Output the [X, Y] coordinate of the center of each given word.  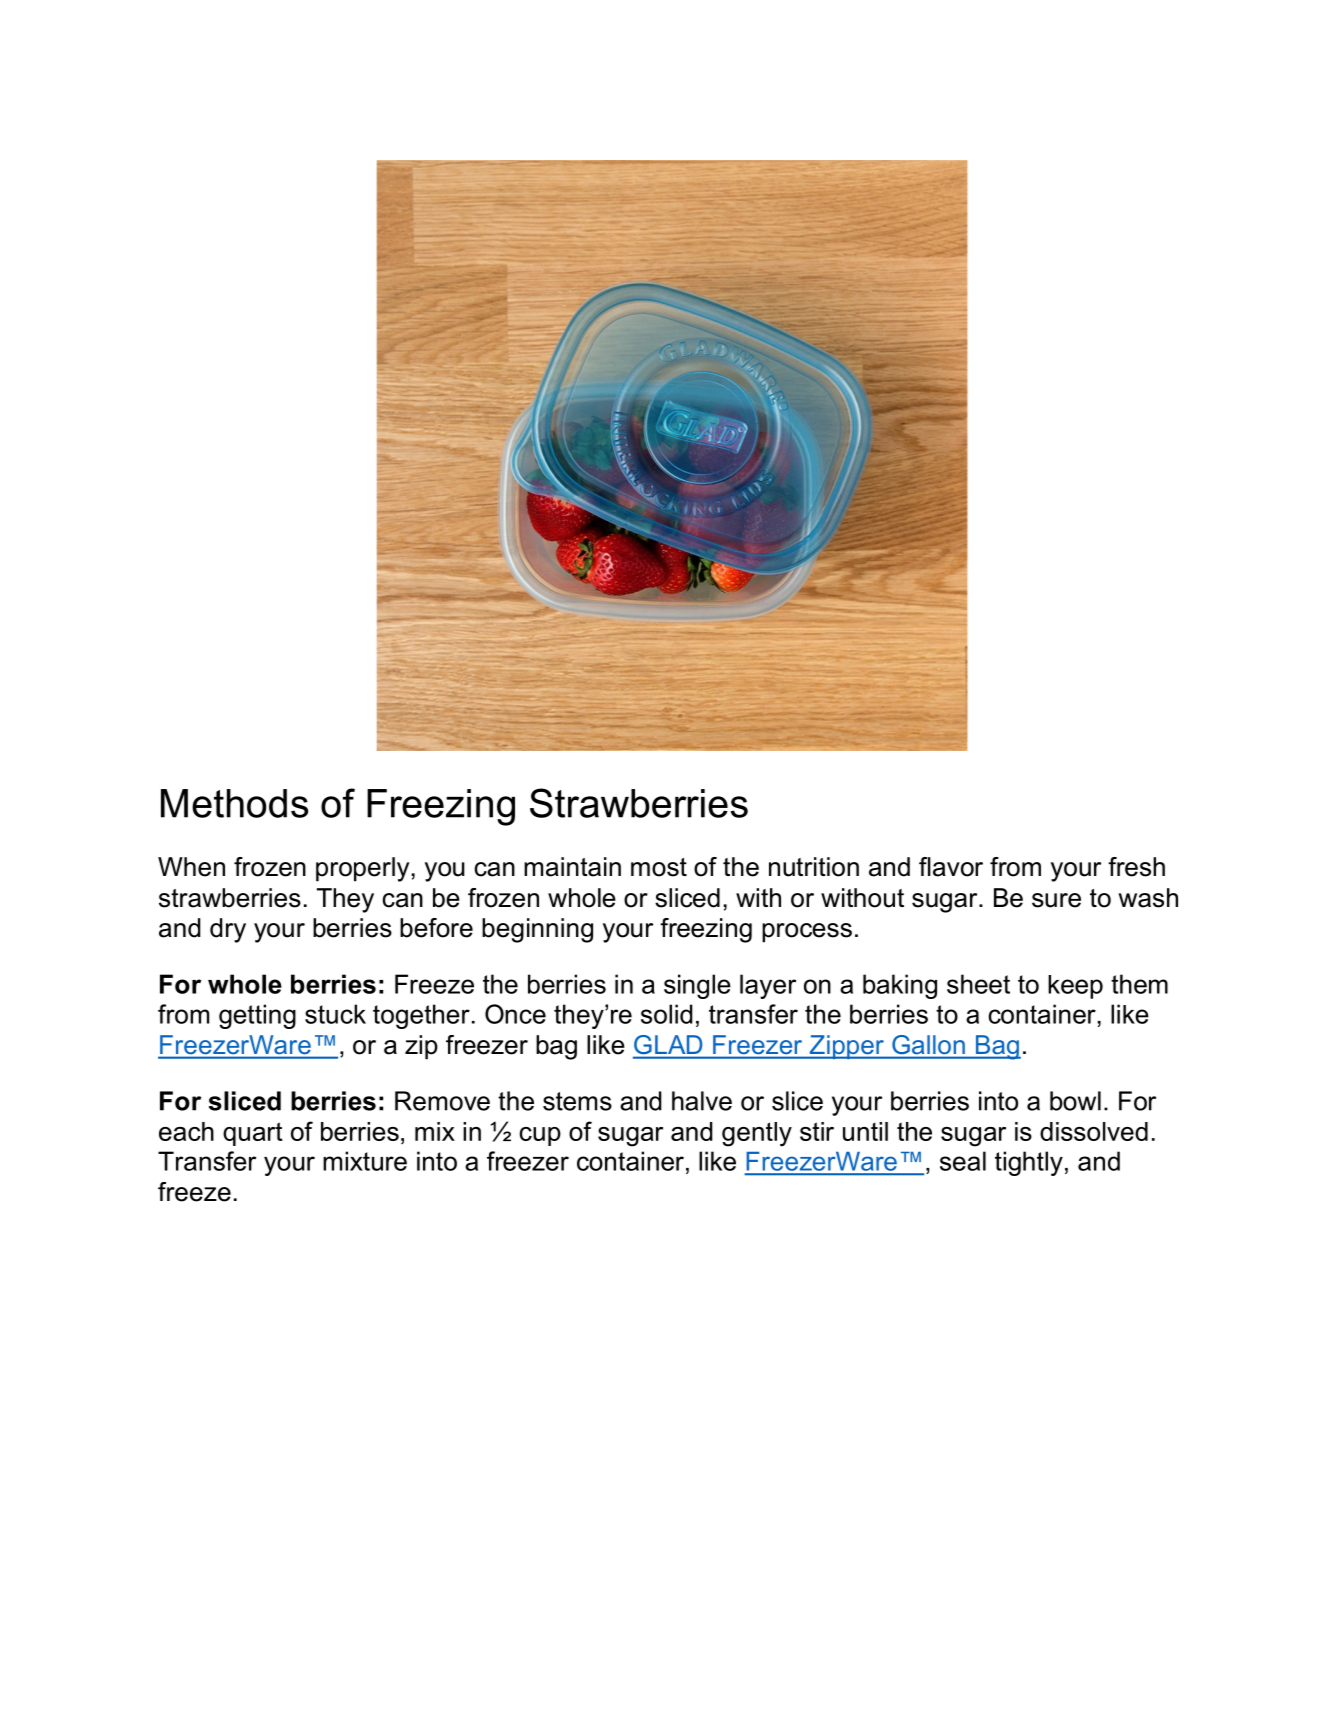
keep [1075, 987]
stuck [335, 1014]
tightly [1029, 1163]
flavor [951, 867]
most [659, 867]
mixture [365, 1161]
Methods [234, 803]
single [697, 986]
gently [757, 1134]
